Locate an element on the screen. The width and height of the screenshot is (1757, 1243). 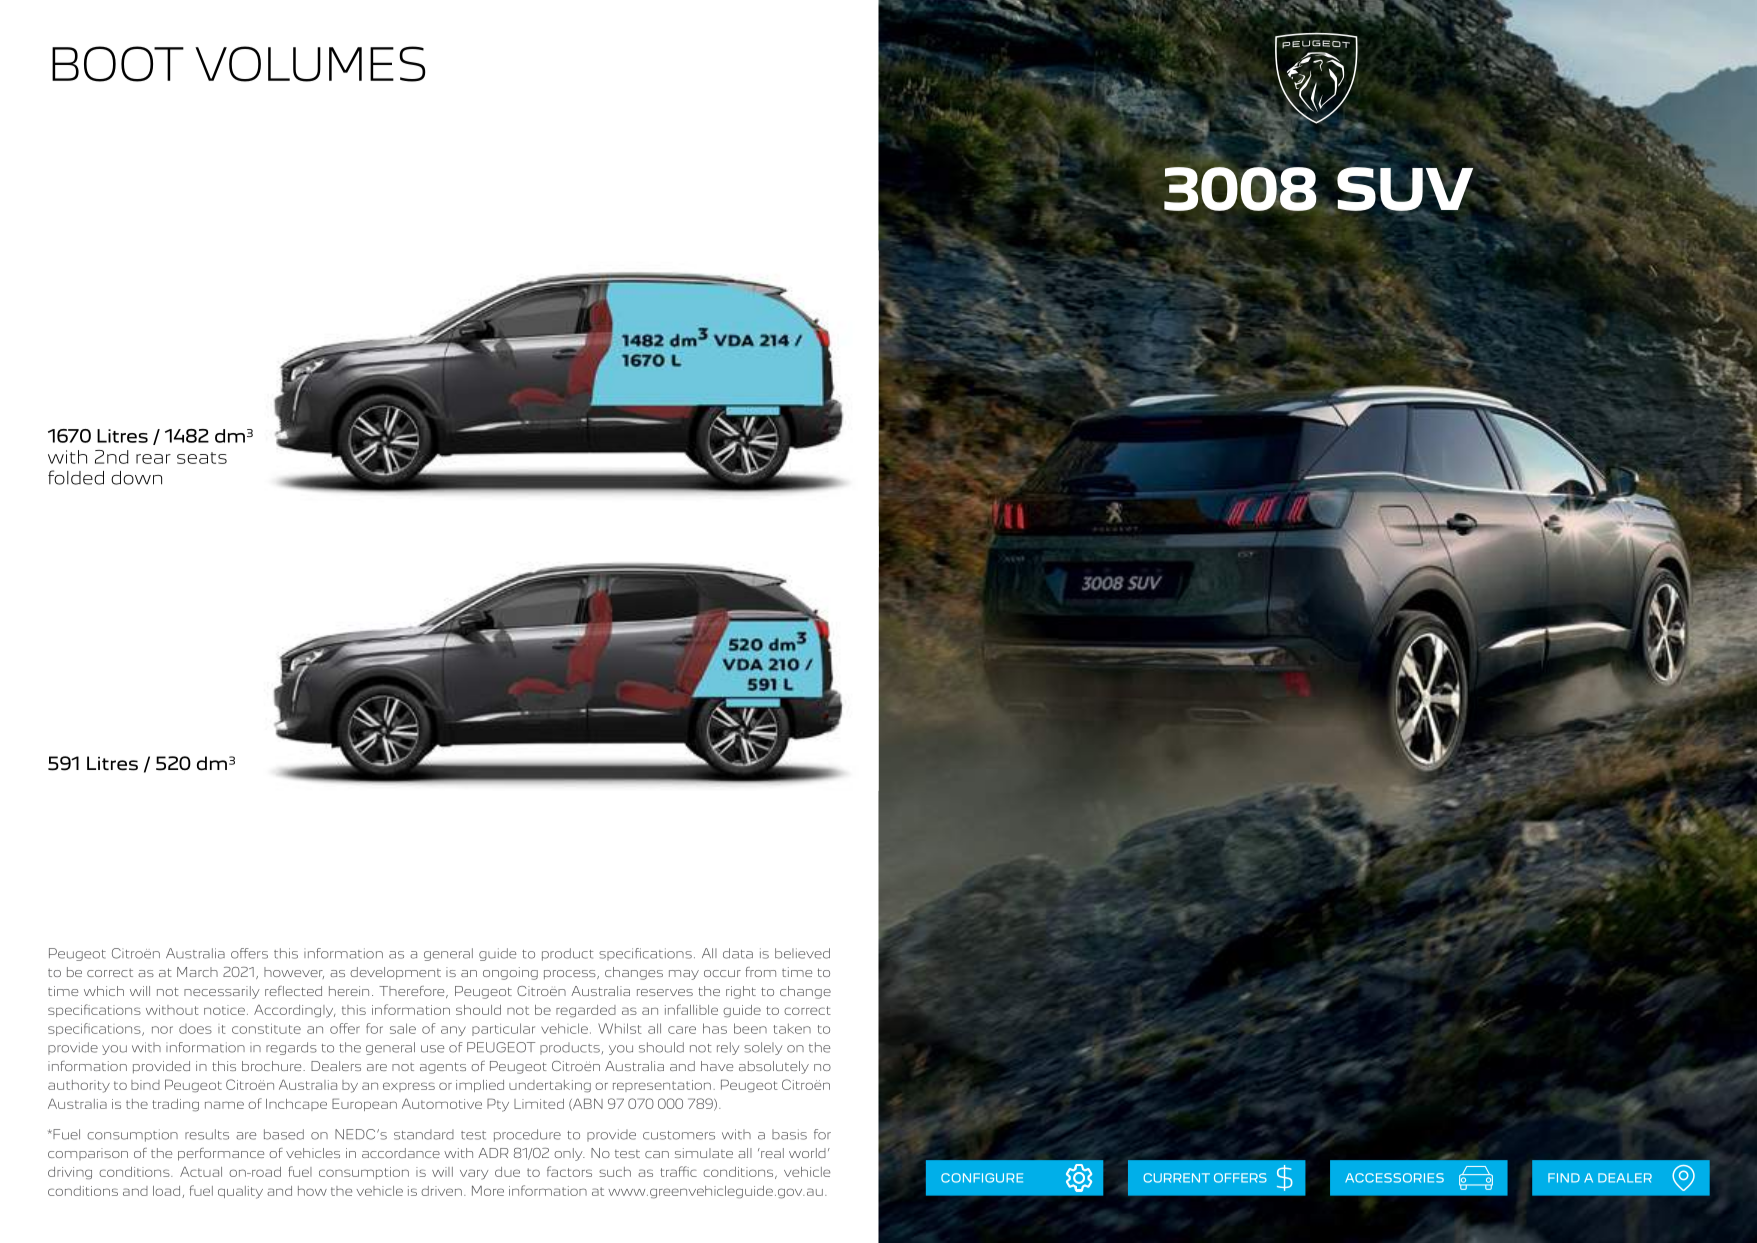
world is located at coordinates (807, 1153).
